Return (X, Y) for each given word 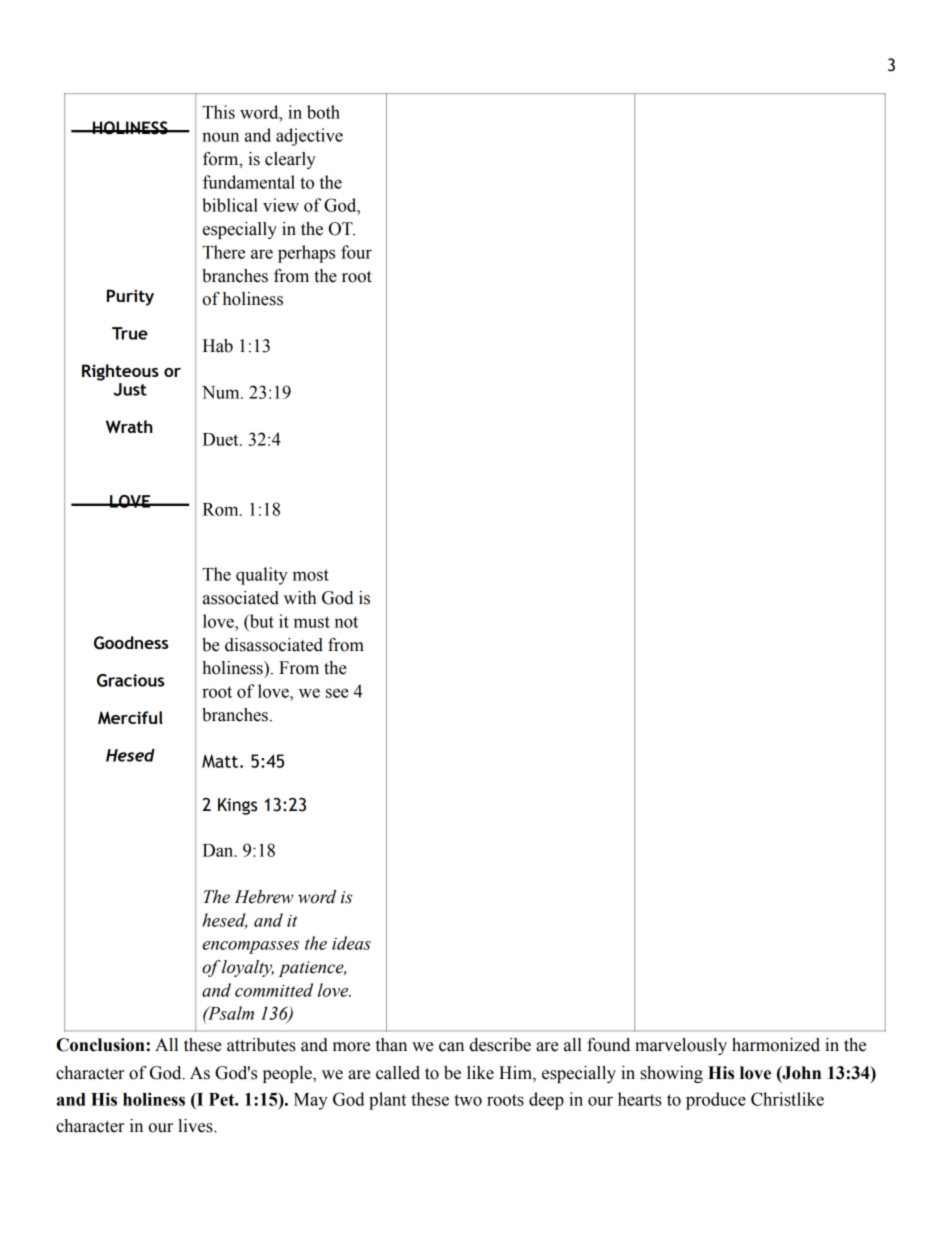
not (346, 622)
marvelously (681, 1046)
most (311, 575)
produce (716, 1101)
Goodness (131, 643)
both (323, 112)
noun (220, 137)
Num (222, 392)
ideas (351, 943)
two (468, 1100)
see (337, 693)
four (356, 252)
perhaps (306, 254)
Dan (219, 850)
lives (196, 1126)
